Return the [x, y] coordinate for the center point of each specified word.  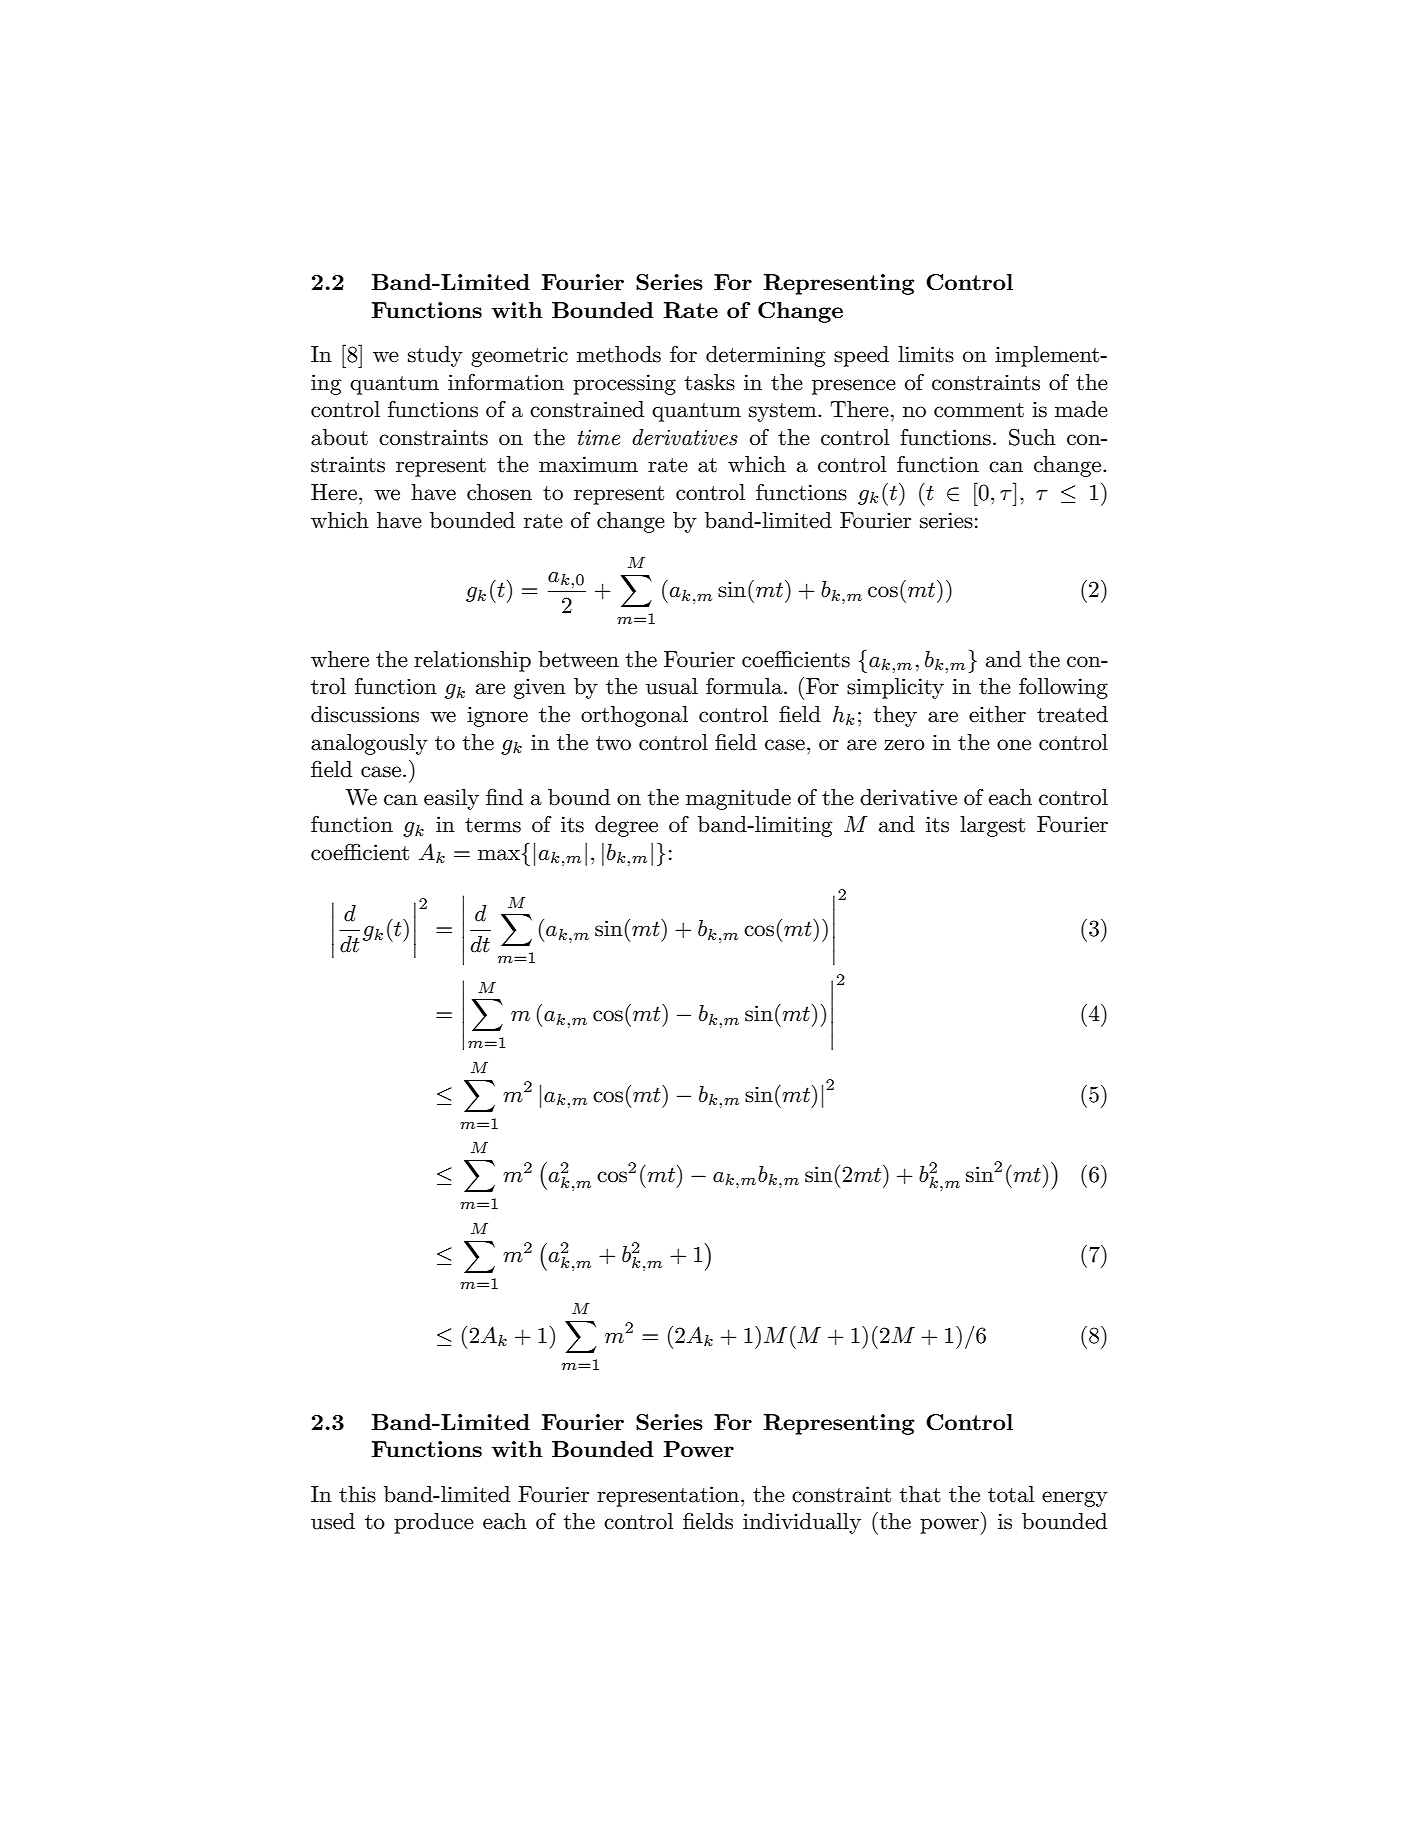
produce [434, 1523]
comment [979, 410]
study [435, 356]
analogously [369, 744]
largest [992, 826]
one [1014, 745]
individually [802, 1523]
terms [493, 825]
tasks [710, 382]
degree [626, 826]
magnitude [738, 799]
